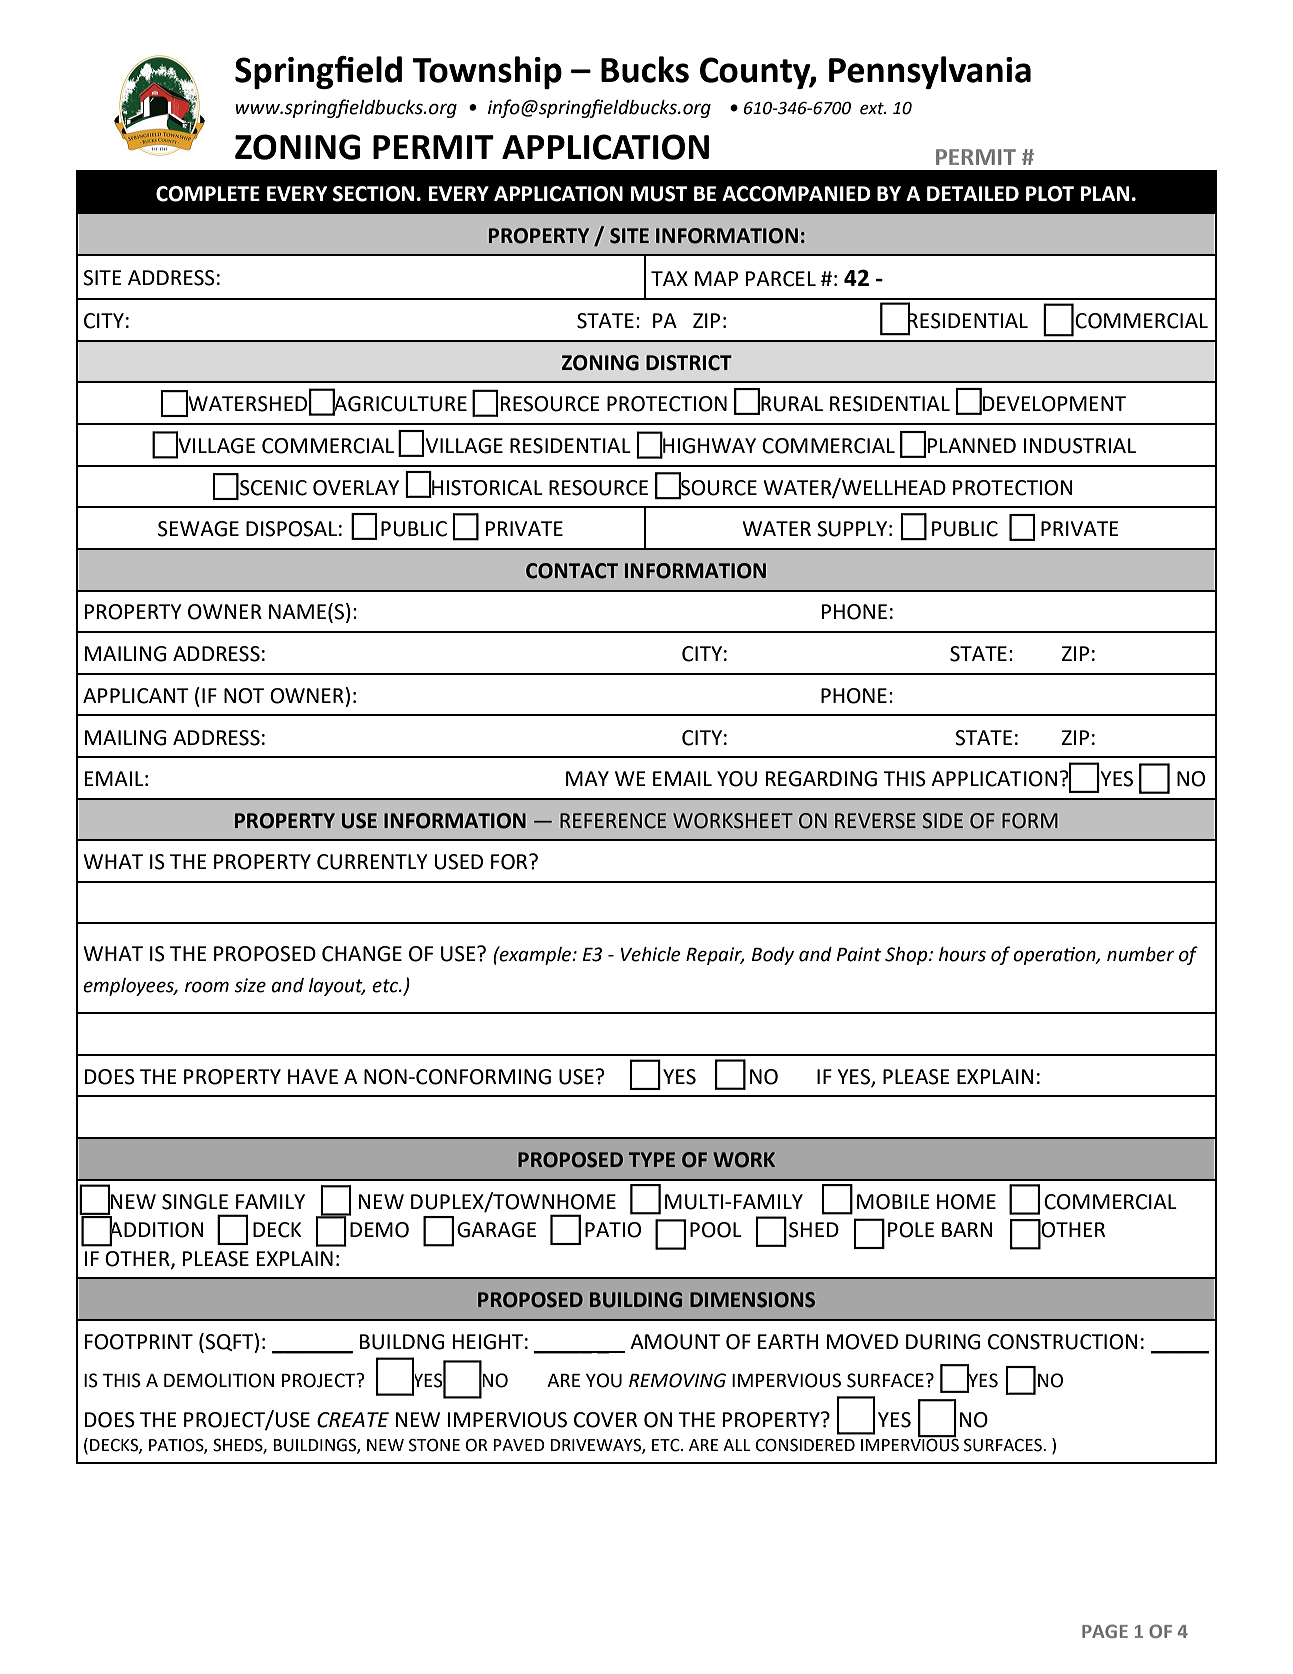 This screenshot has width=1293, height=1674. Describe the element at coordinates (372, 862) in the screenshot. I see `CURRENTLY` at that location.
